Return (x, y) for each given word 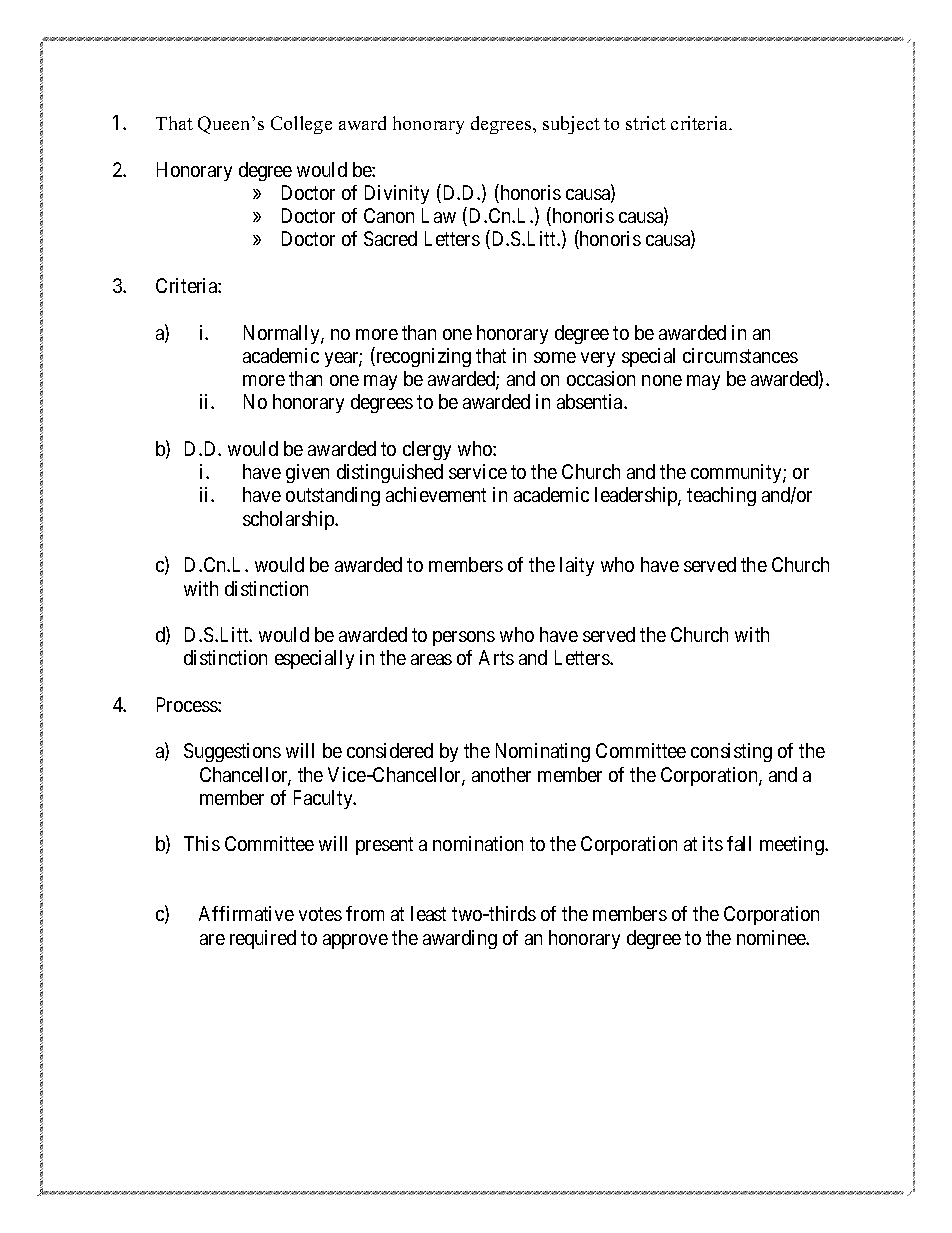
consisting (731, 752)
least (428, 913)
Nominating (543, 752)
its (713, 843)
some (555, 357)
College (301, 125)
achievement (436, 494)
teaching (721, 496)
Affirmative (246, 913)
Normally (283, 334)
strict (646, 123)
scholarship (290, 520)
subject (571, 125)
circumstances (740, 355)
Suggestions (232, 752)
